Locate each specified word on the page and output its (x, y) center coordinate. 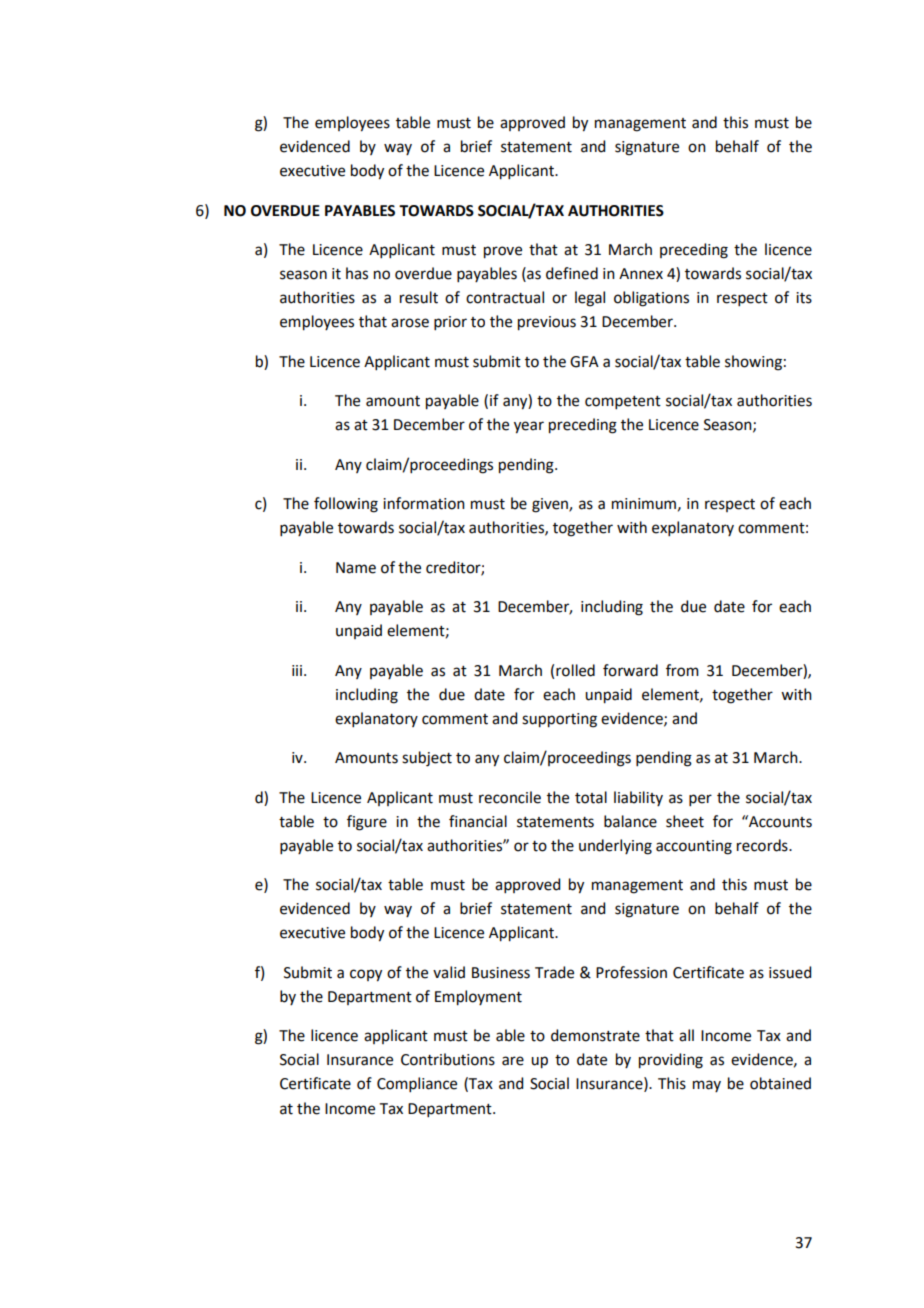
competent (623, 402)
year (529, 427)
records (763, 845)
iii (297, 670)
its (804, 298)
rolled (575, 670)
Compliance (417, 1084)
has (357, 273)
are (513, 1061)
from (682, 670)
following (346, 505)
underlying (615, 847)
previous (547, 323)
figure (367, 823)
